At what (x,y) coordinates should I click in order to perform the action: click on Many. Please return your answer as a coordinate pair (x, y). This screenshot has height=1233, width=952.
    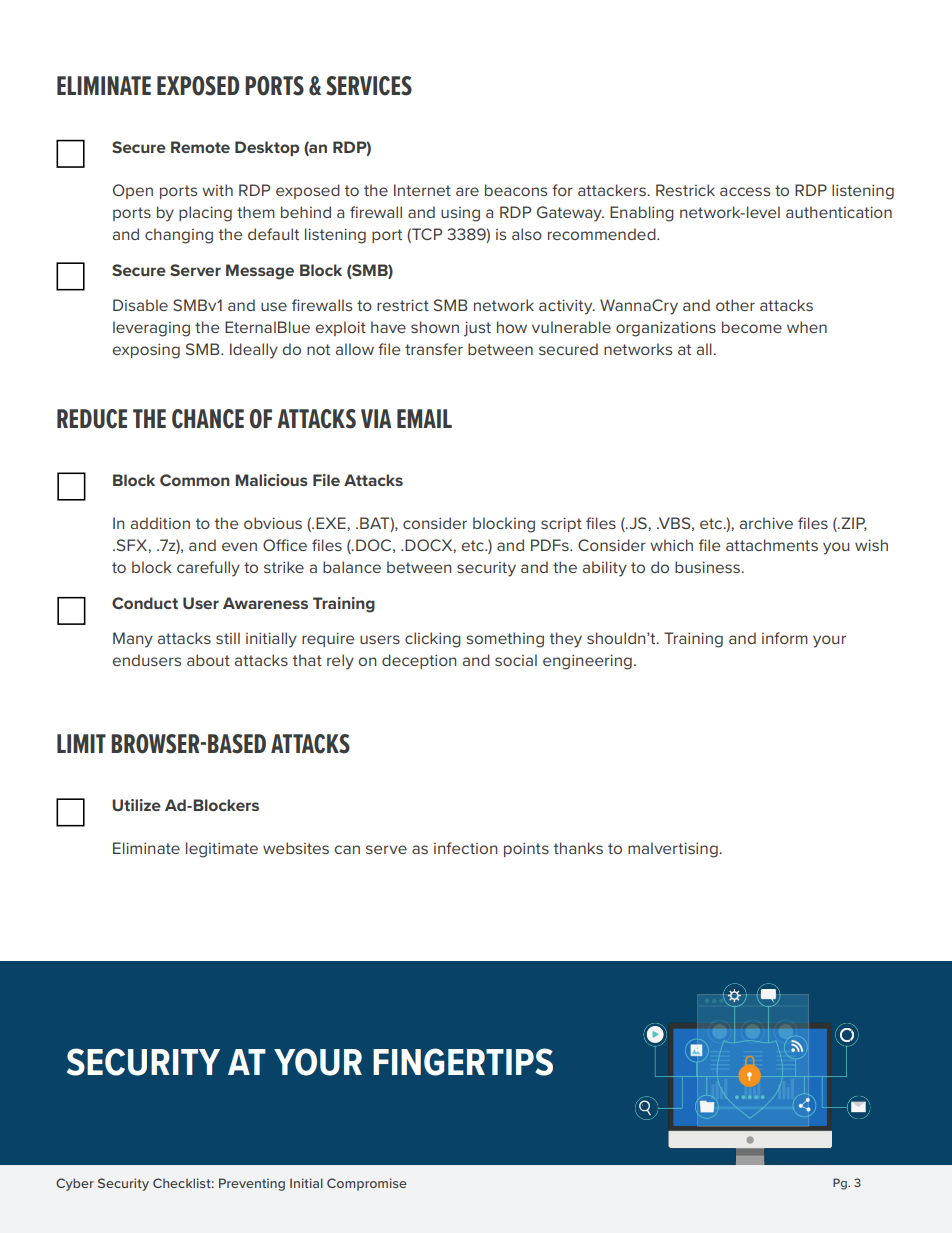
    Looking at the image, I should click on (133, 640).
